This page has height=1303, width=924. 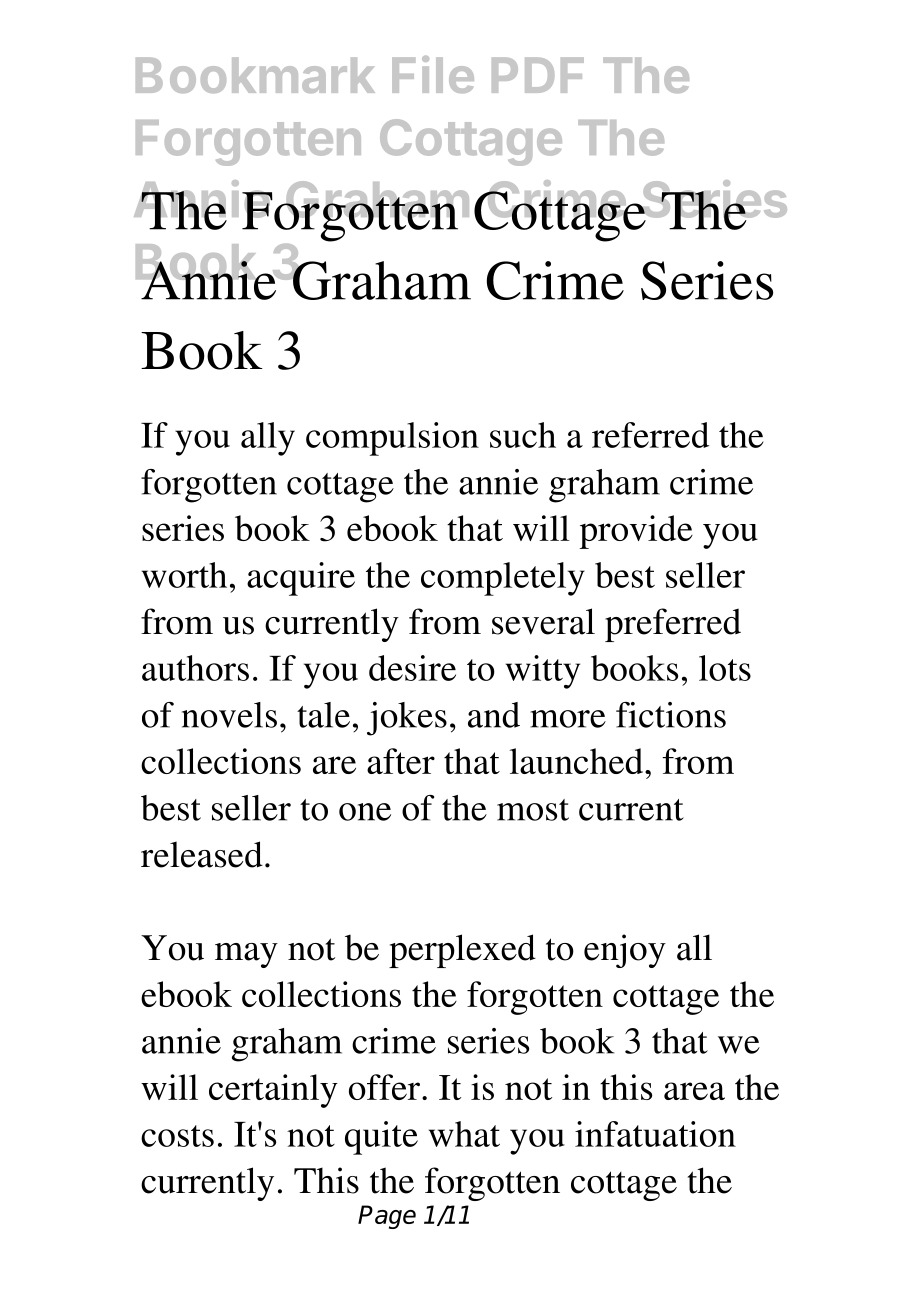 What do you see at coordinates (195, 668) in the page?
I see `authors` at bounding box center [195, 668].
